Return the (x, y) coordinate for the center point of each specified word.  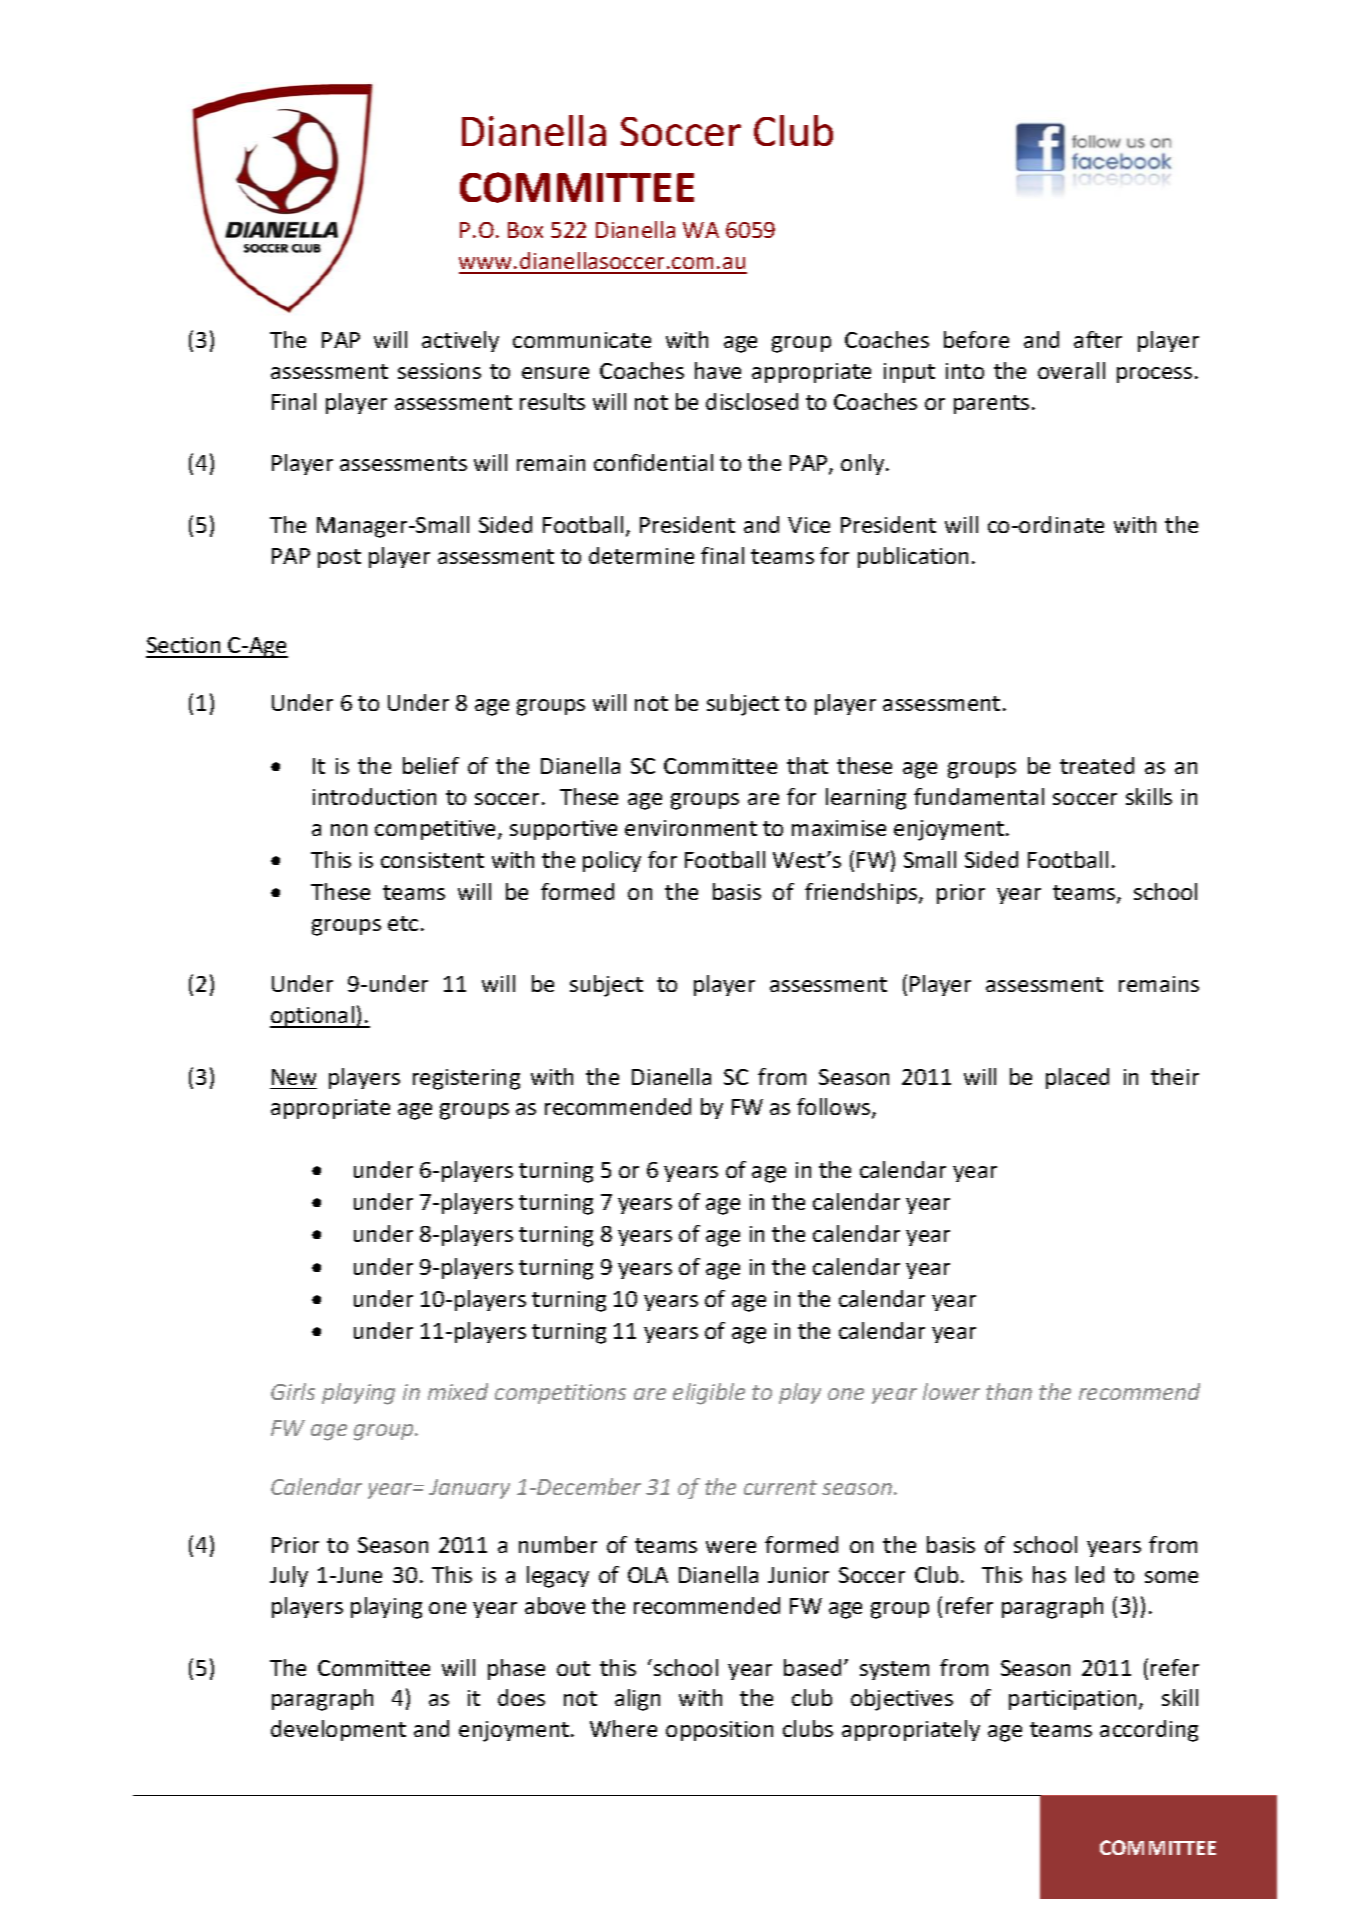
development (338, 1730)
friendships (862, 893)
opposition (719, 1731)
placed (1077, 1078)
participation (1072, 1700)
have (718, 370)
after (1098, 339)
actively (460, 341)
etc (403, 923)
